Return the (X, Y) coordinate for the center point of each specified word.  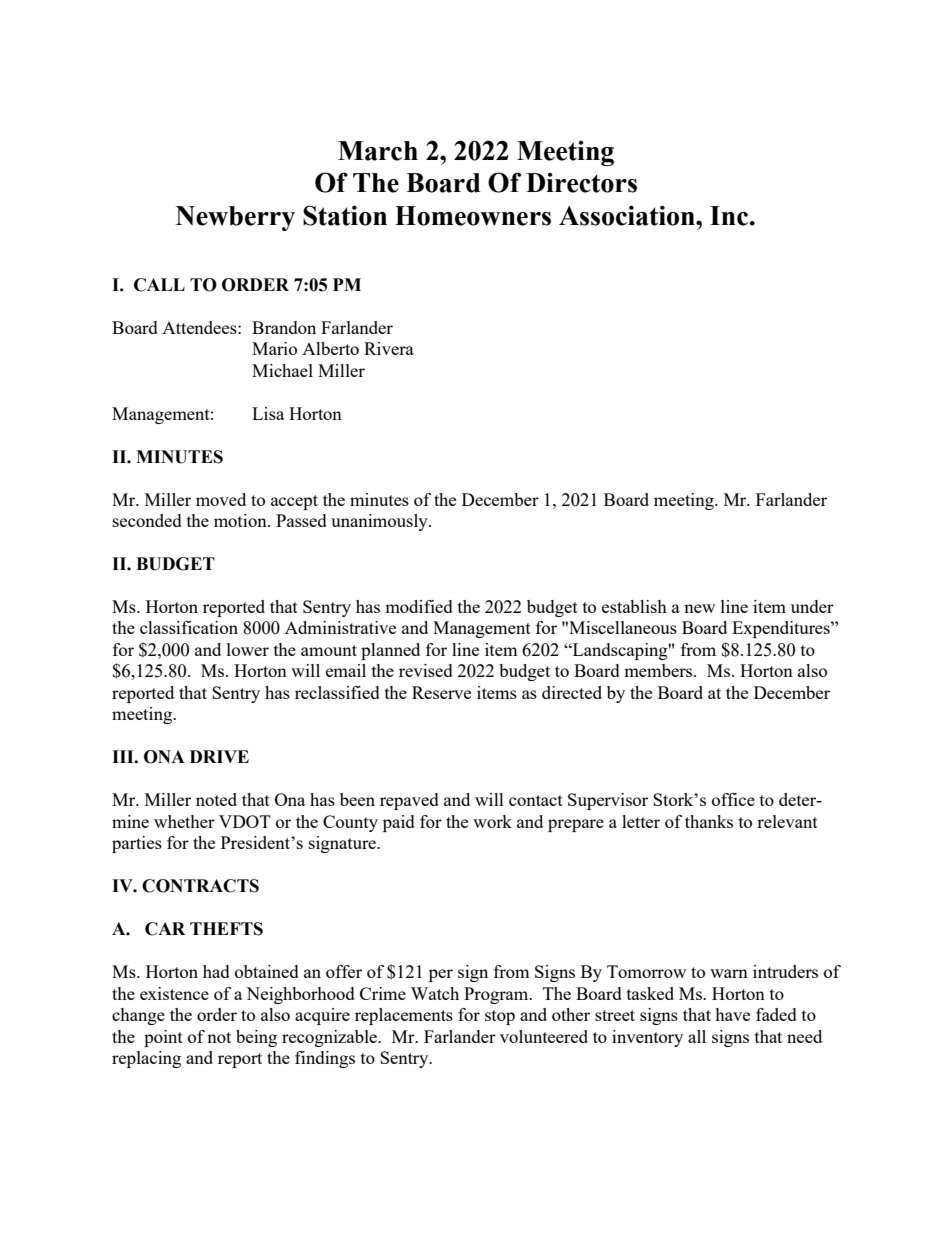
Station (345, 215)
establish (634, 606)
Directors (581, 183)
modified (419, 606)
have (732, 1014)
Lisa (268, 413)
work (492, 821)
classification (189, 627)
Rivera (389, 348)
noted (216, 799)
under (812, 606)
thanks (709, 821)
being (256, 1038)
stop (500, 1017)
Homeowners (473, 216)
